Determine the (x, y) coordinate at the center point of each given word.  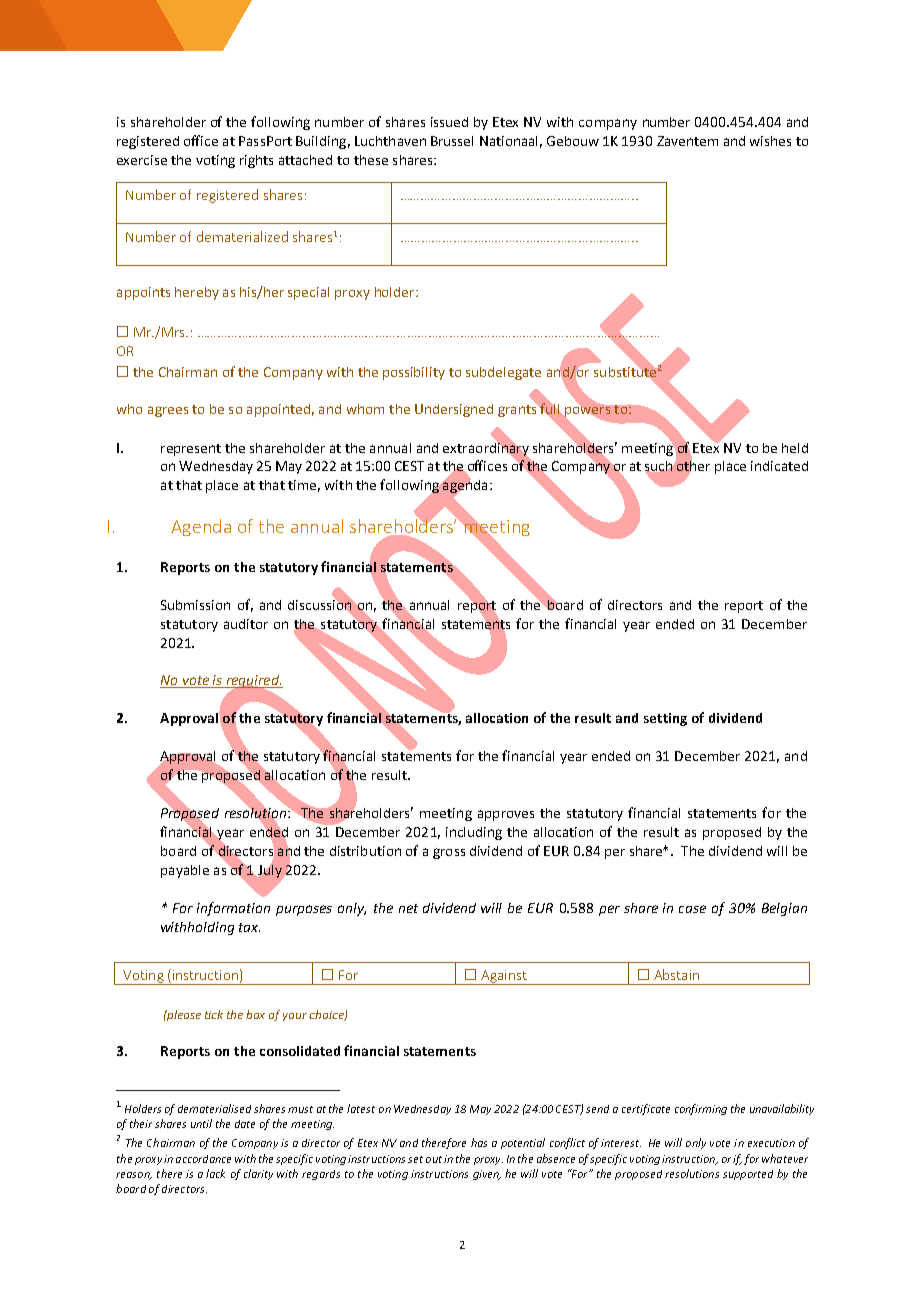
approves (506, 815)
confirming (701, 1109)
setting (665, 719)
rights (256, 161)
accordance (203, 1159)
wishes (770, 141)
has (479, 1142)
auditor (246, 624)
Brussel (452, 141)
